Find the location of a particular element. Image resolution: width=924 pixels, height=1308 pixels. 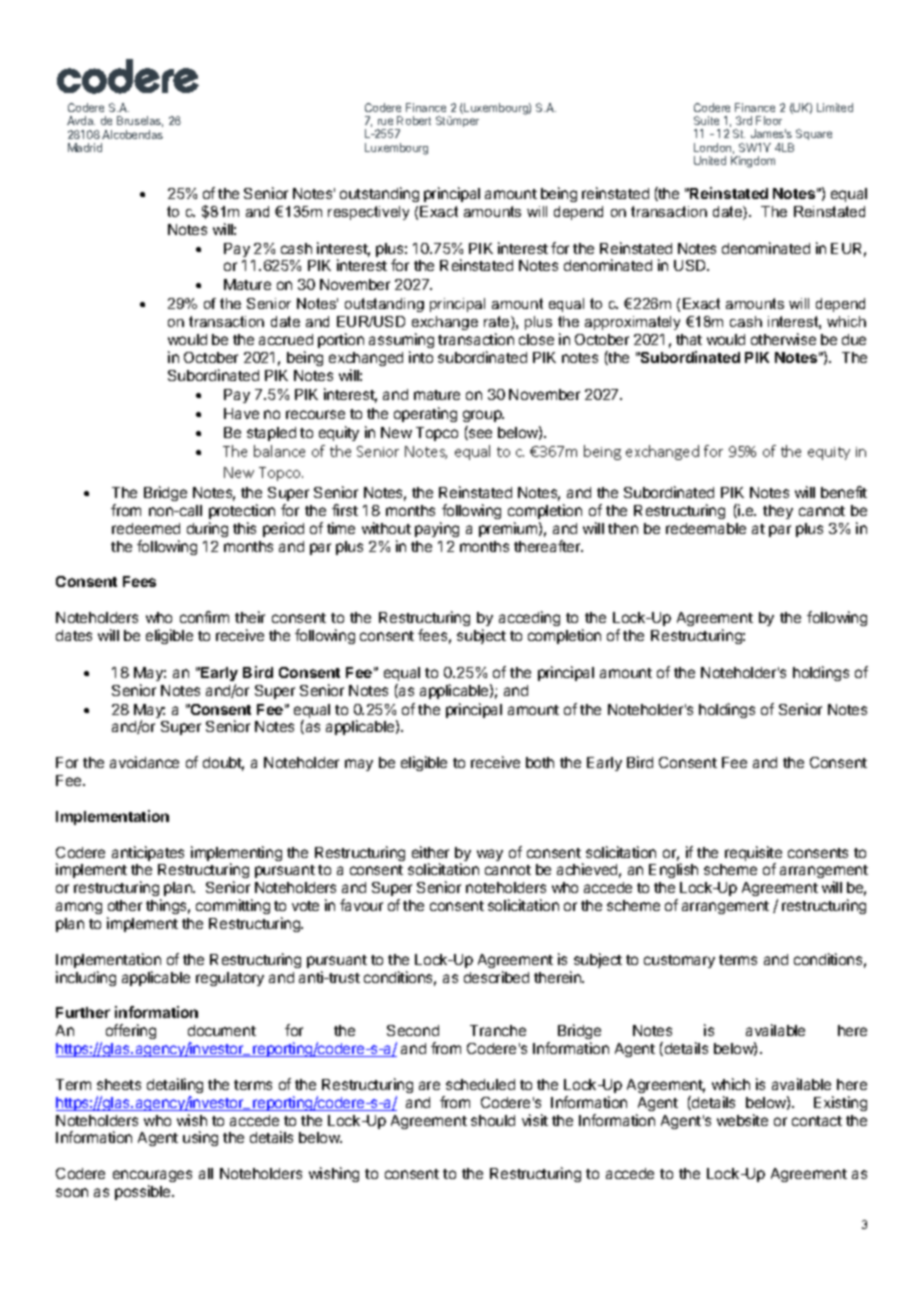

should is located at coordinates (493, 1120).
